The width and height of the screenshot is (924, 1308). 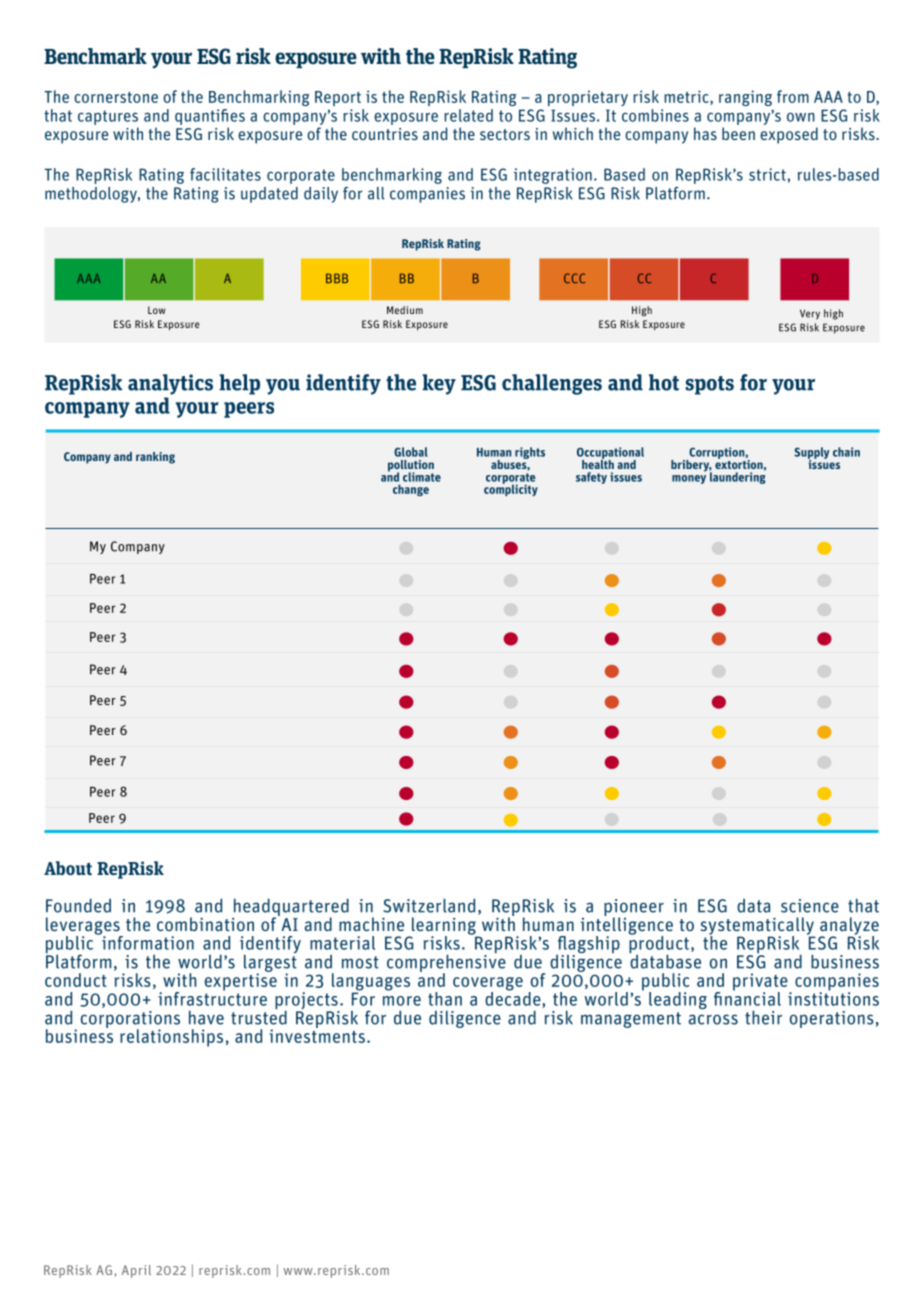 What do you see at coordinates (136, 1271) in the screenshot?
I see `April` at bounding box center [136, 1271].
